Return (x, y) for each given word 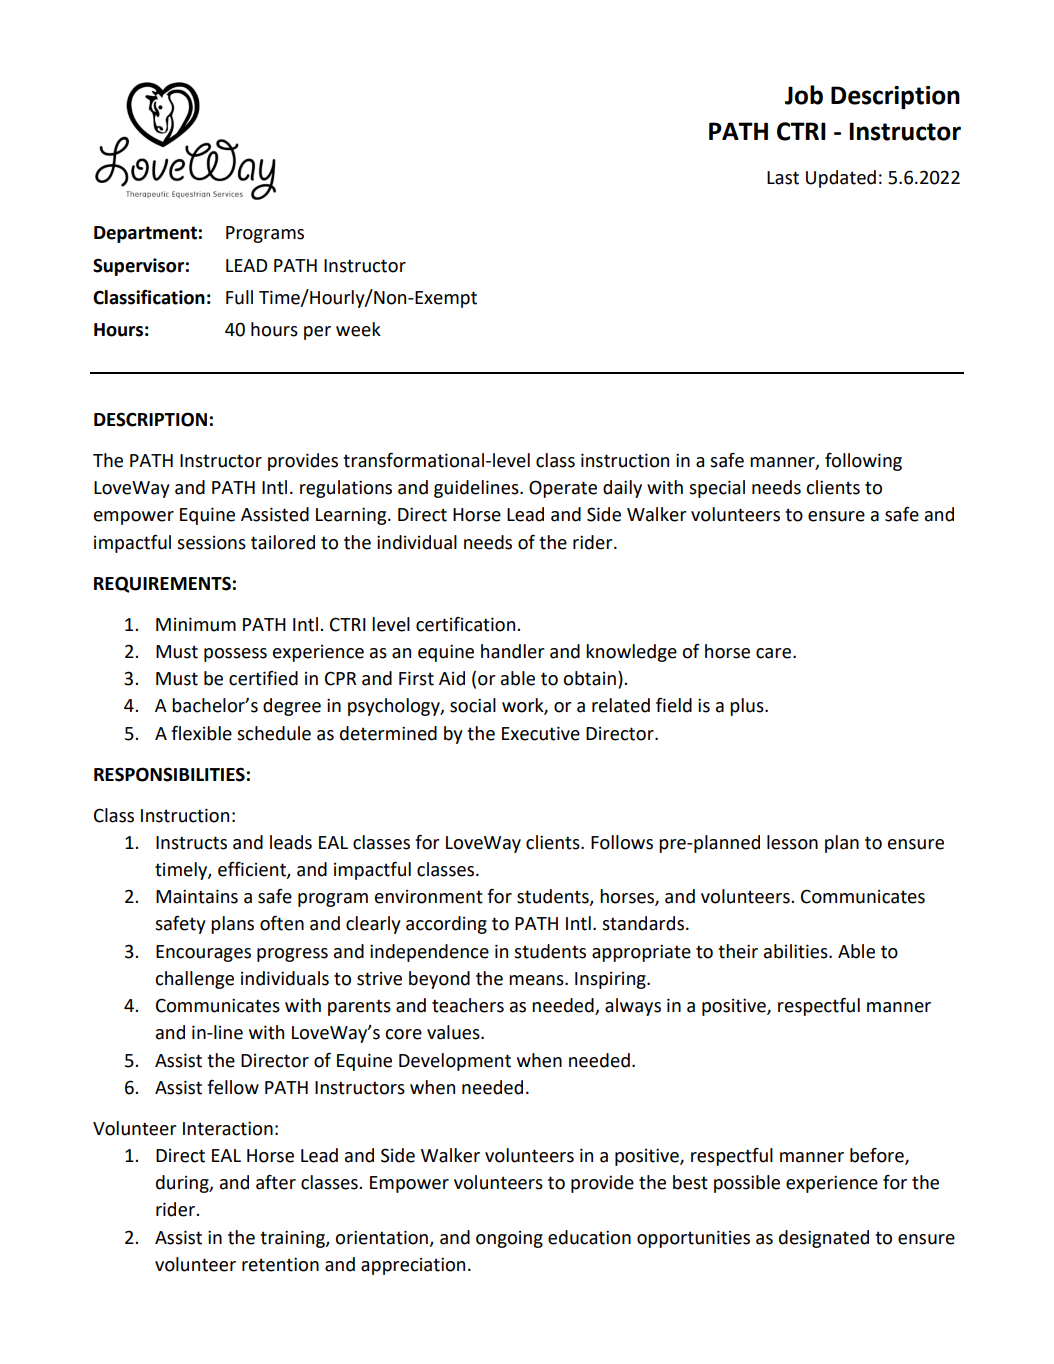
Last (783, 178)
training (293, 1239)
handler (513, 651)
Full (239, 297)
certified (263, 678)
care (775, 653)
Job (804, 95)
